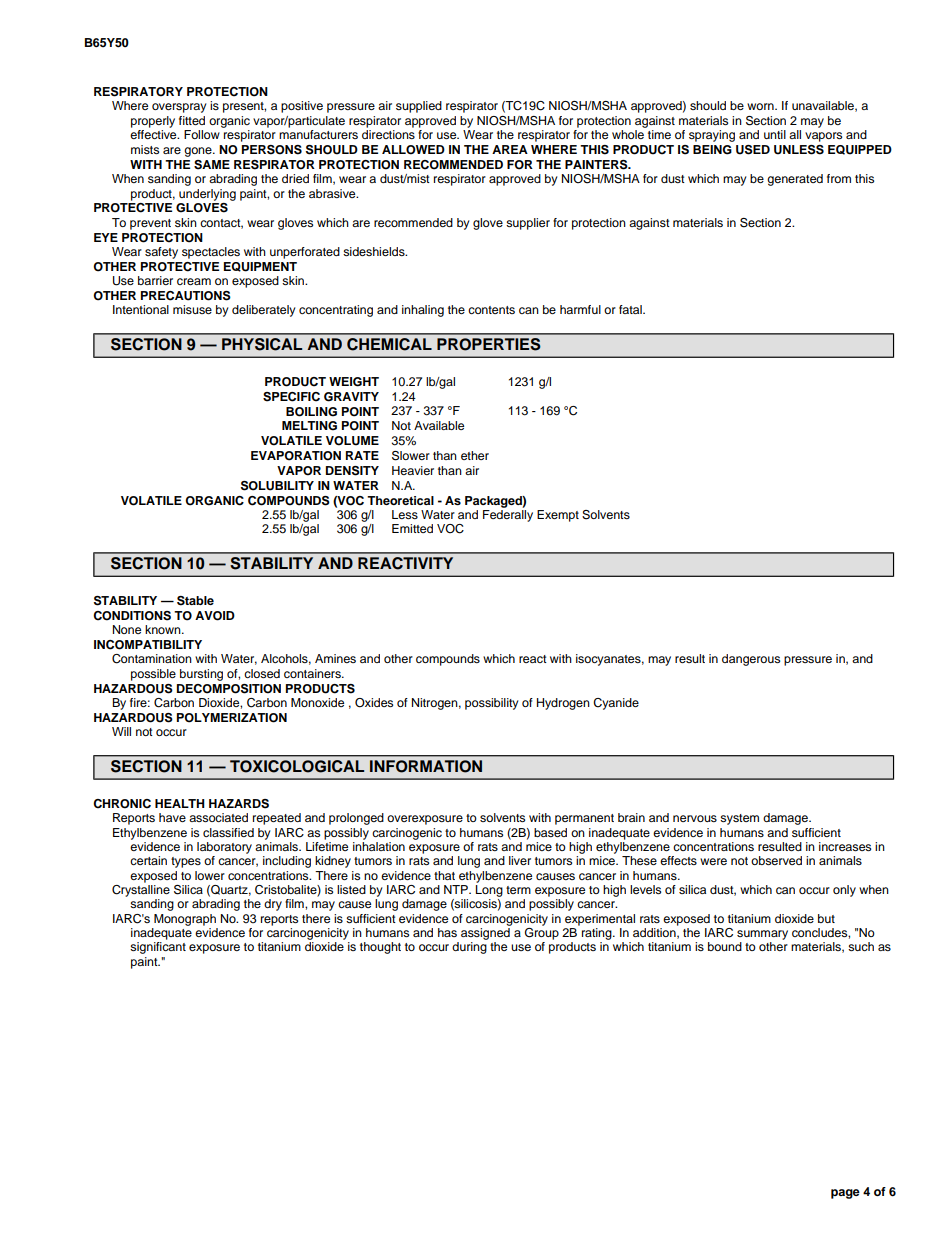  Describe the element at coordinates (469, 948) in the image. I see `during` at that location.
